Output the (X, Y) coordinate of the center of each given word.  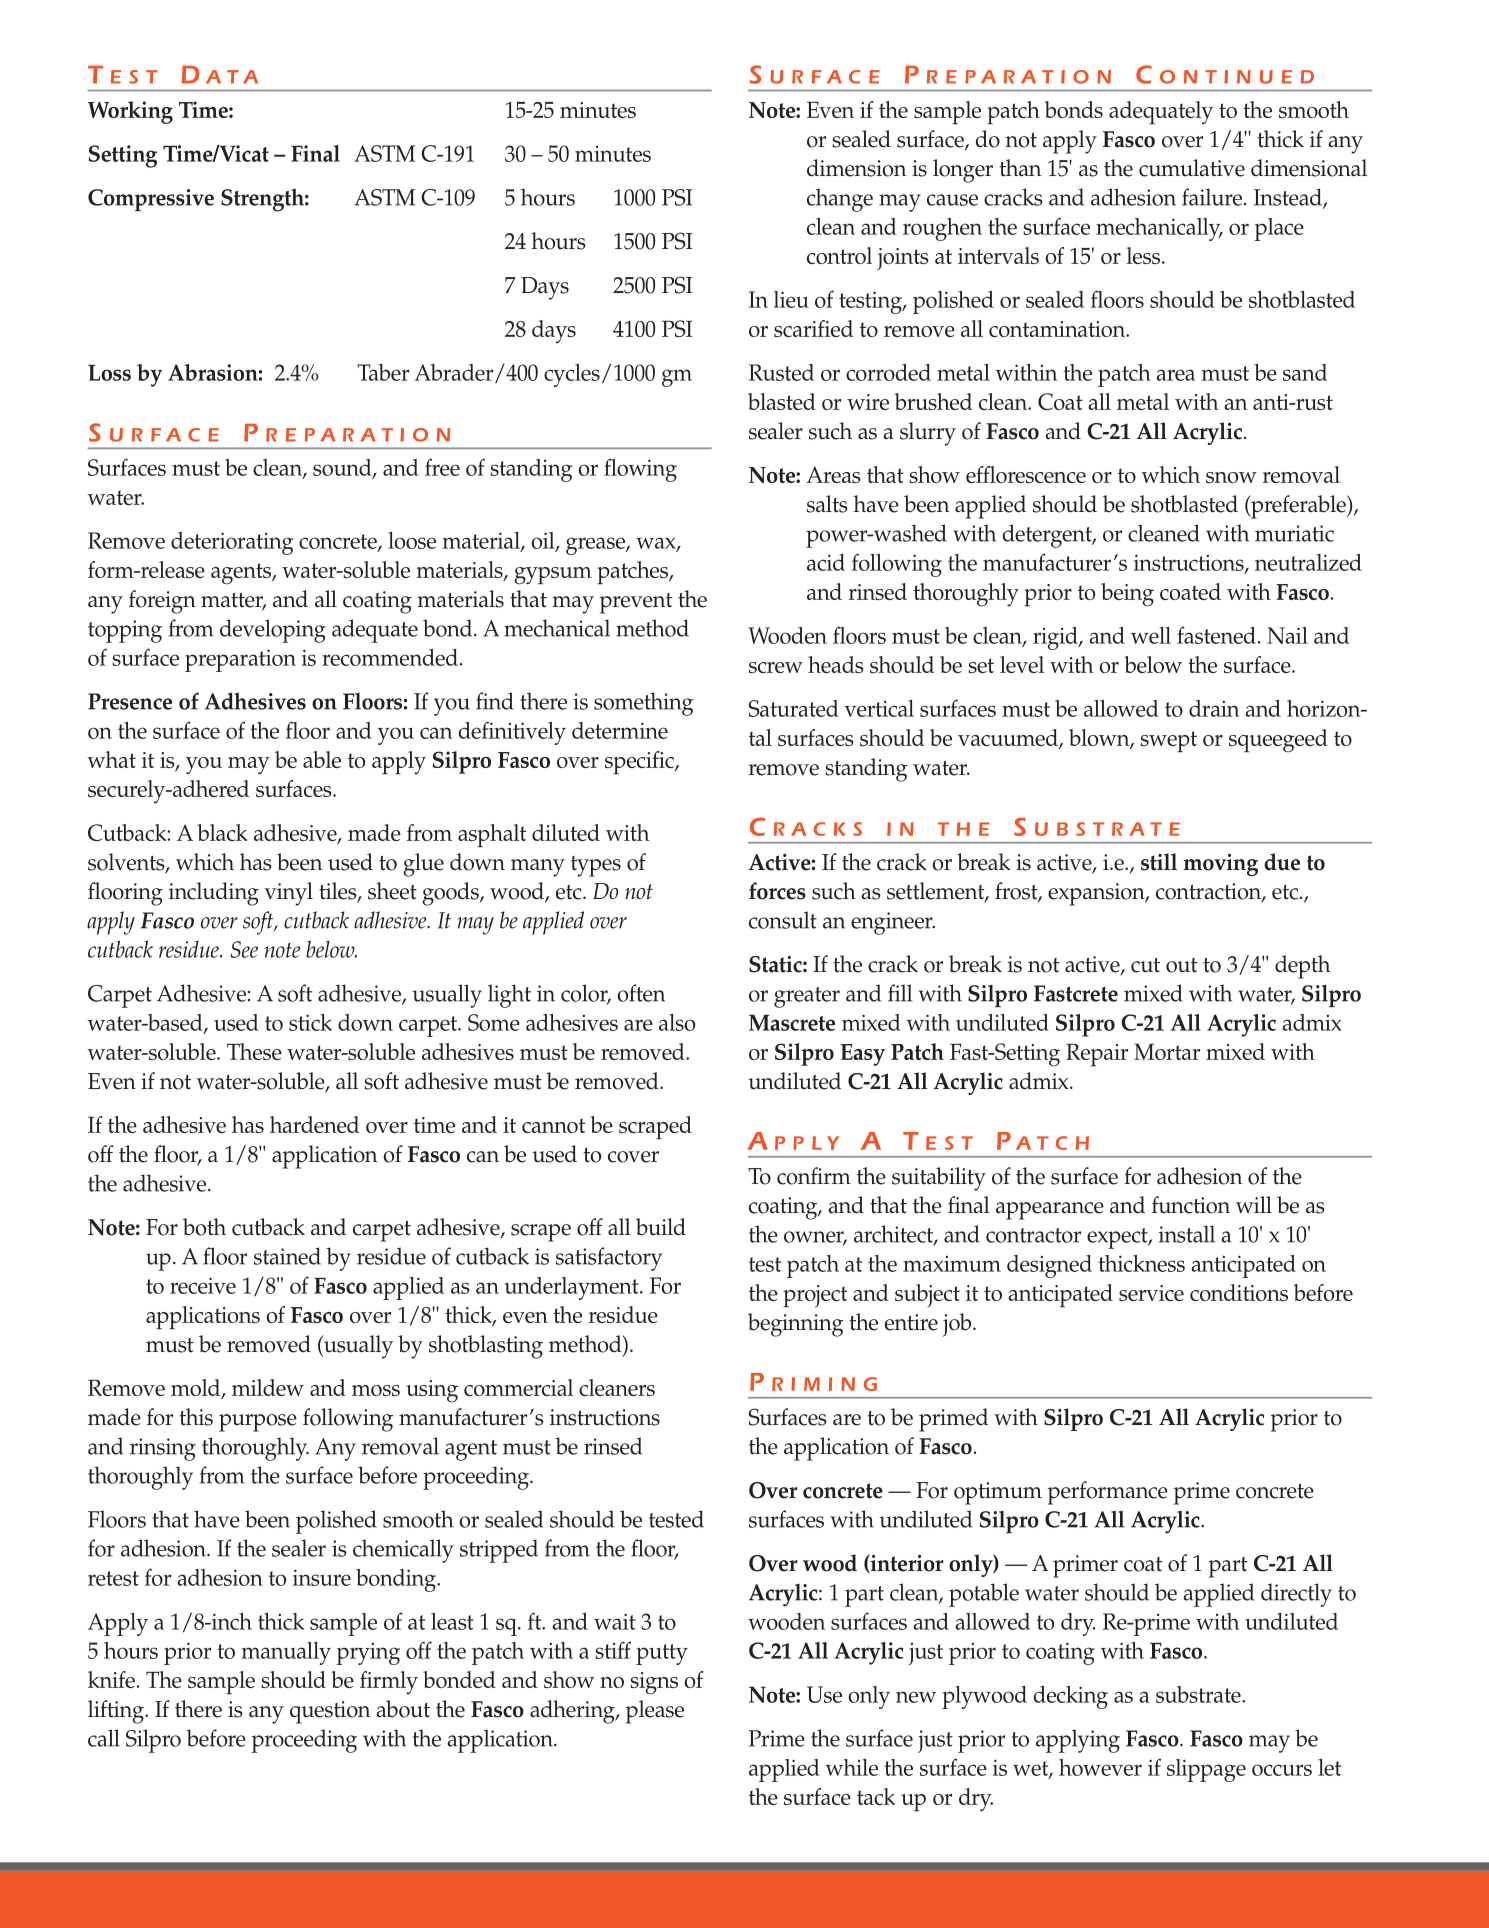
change (840, 200)
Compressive (151, 200)
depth (1302, 967)
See (244, 949)
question (330, 1712)
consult (783, 920)
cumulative (1192, 168)
